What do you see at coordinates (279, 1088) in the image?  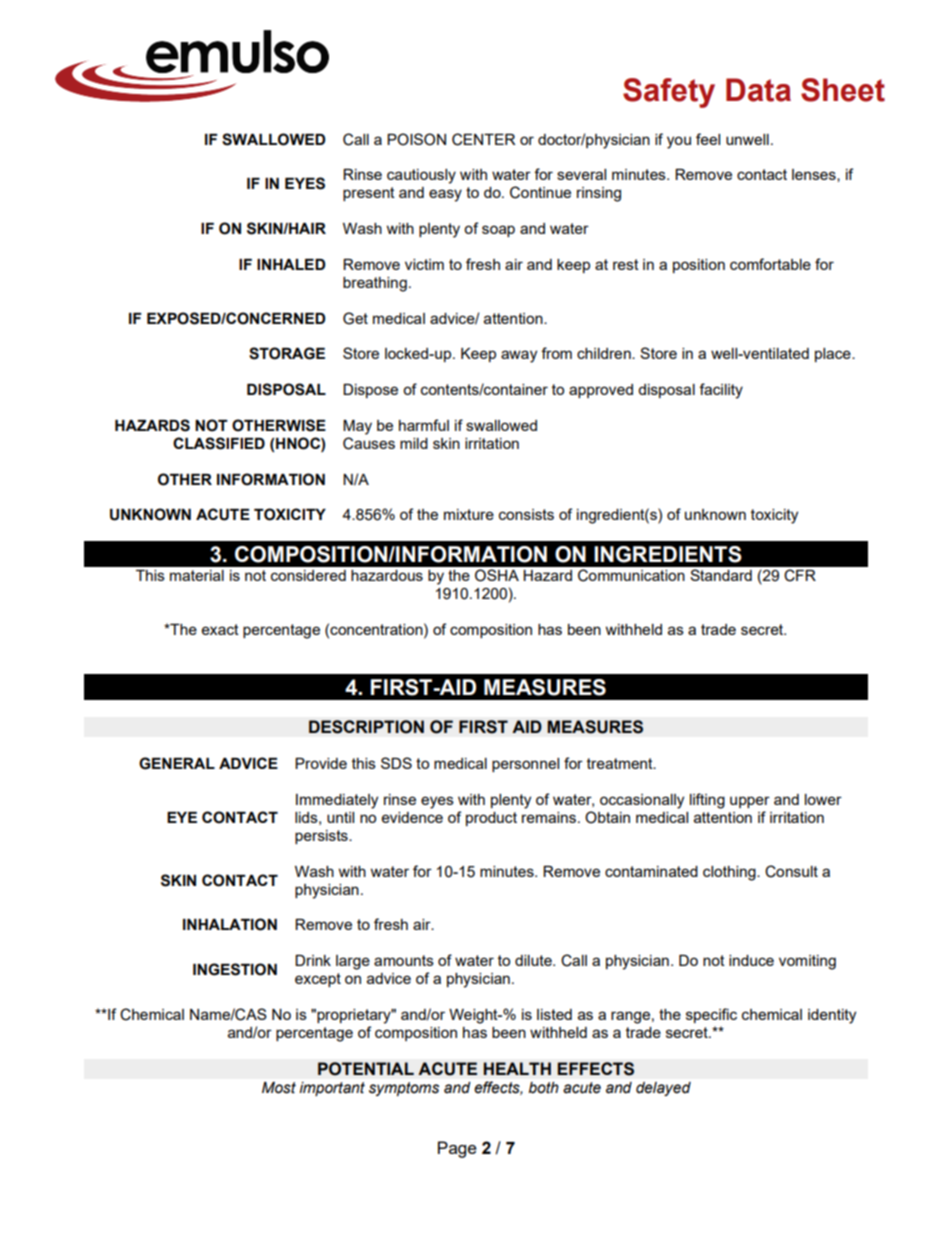 I see `Most` at bounding box center [279, 1088].
